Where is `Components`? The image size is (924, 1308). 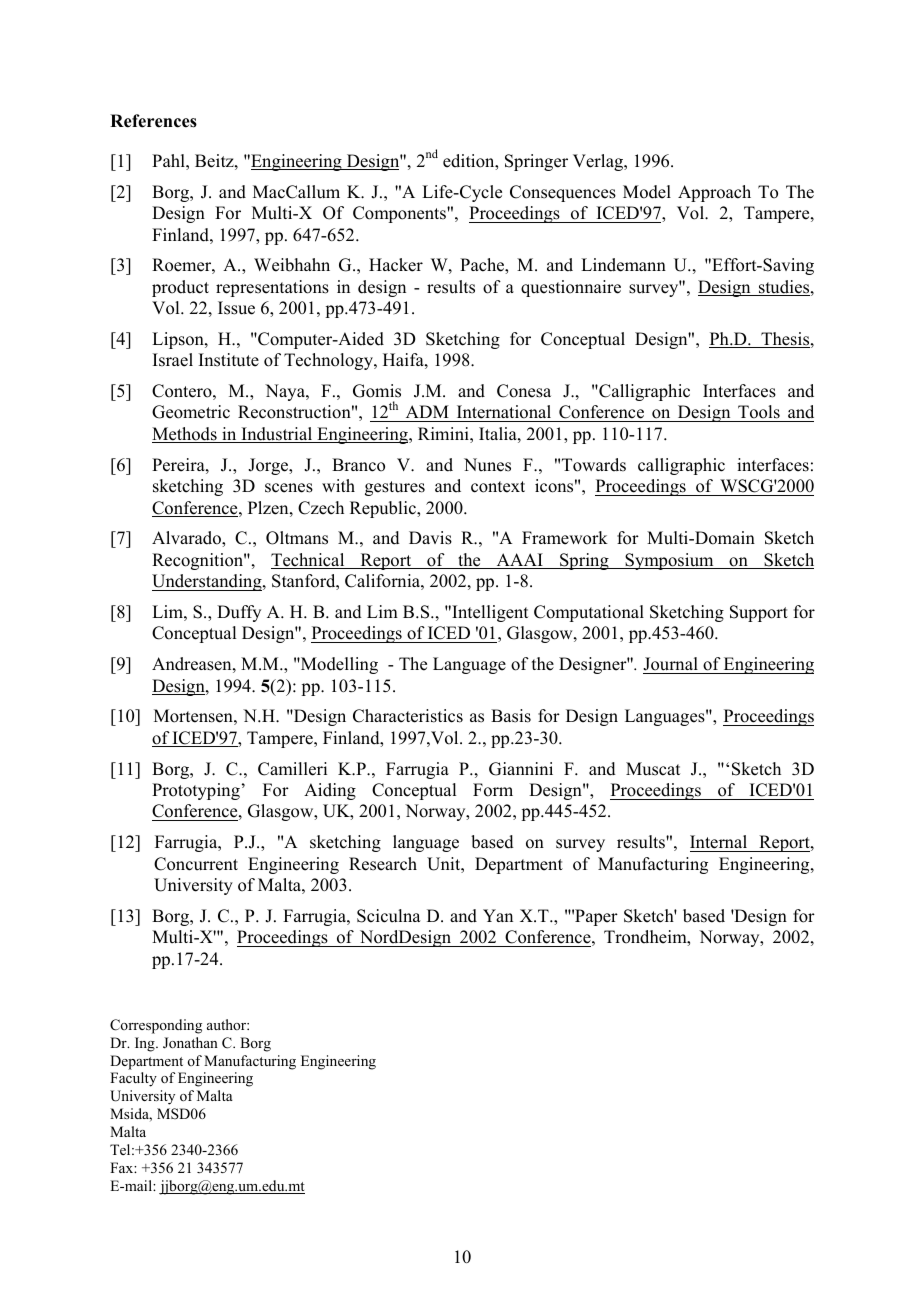
Components is located at coordinates (400, 214).
